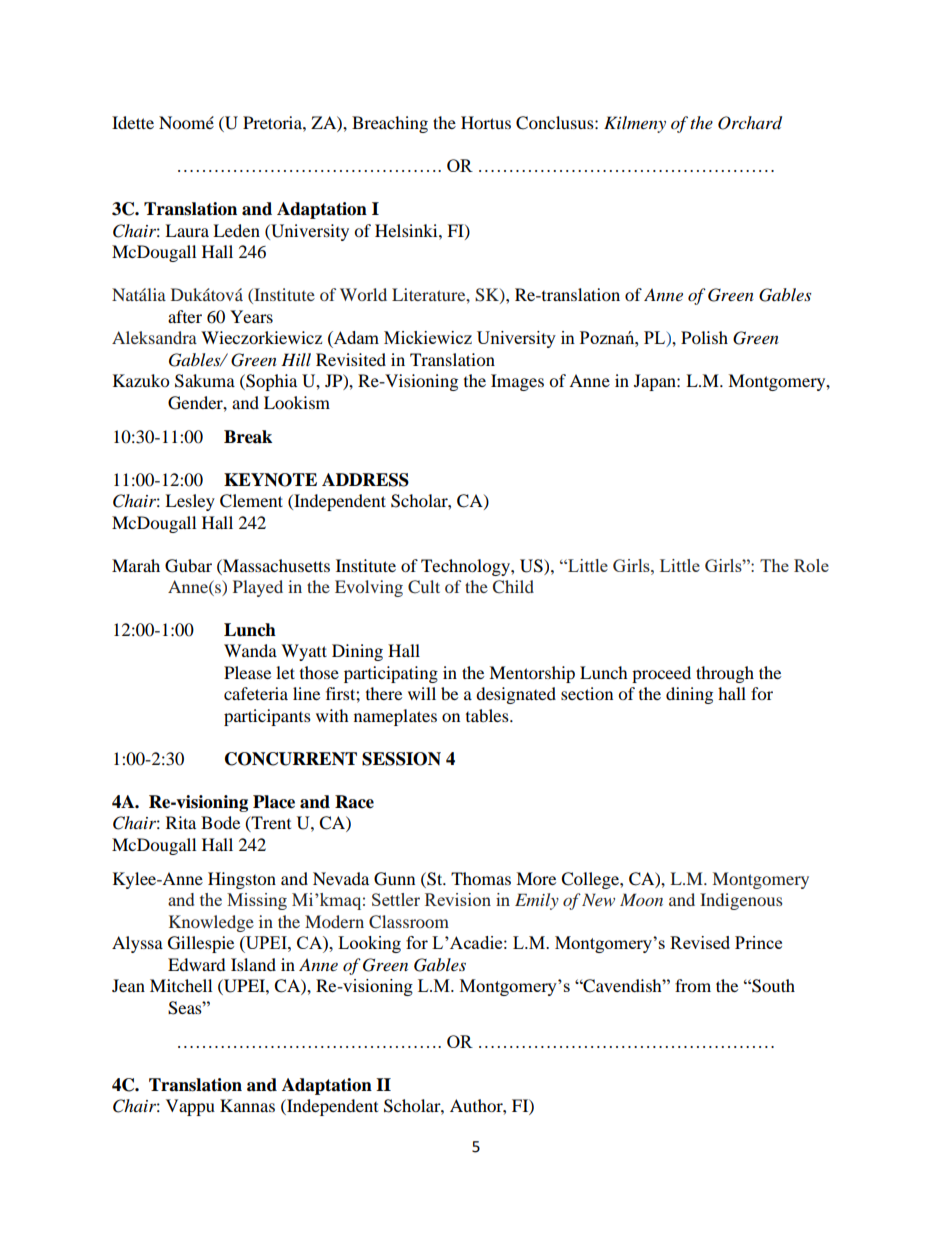 The height and width of the image is (1233, 952). I want to click on Orchard, so click(750, 123).
